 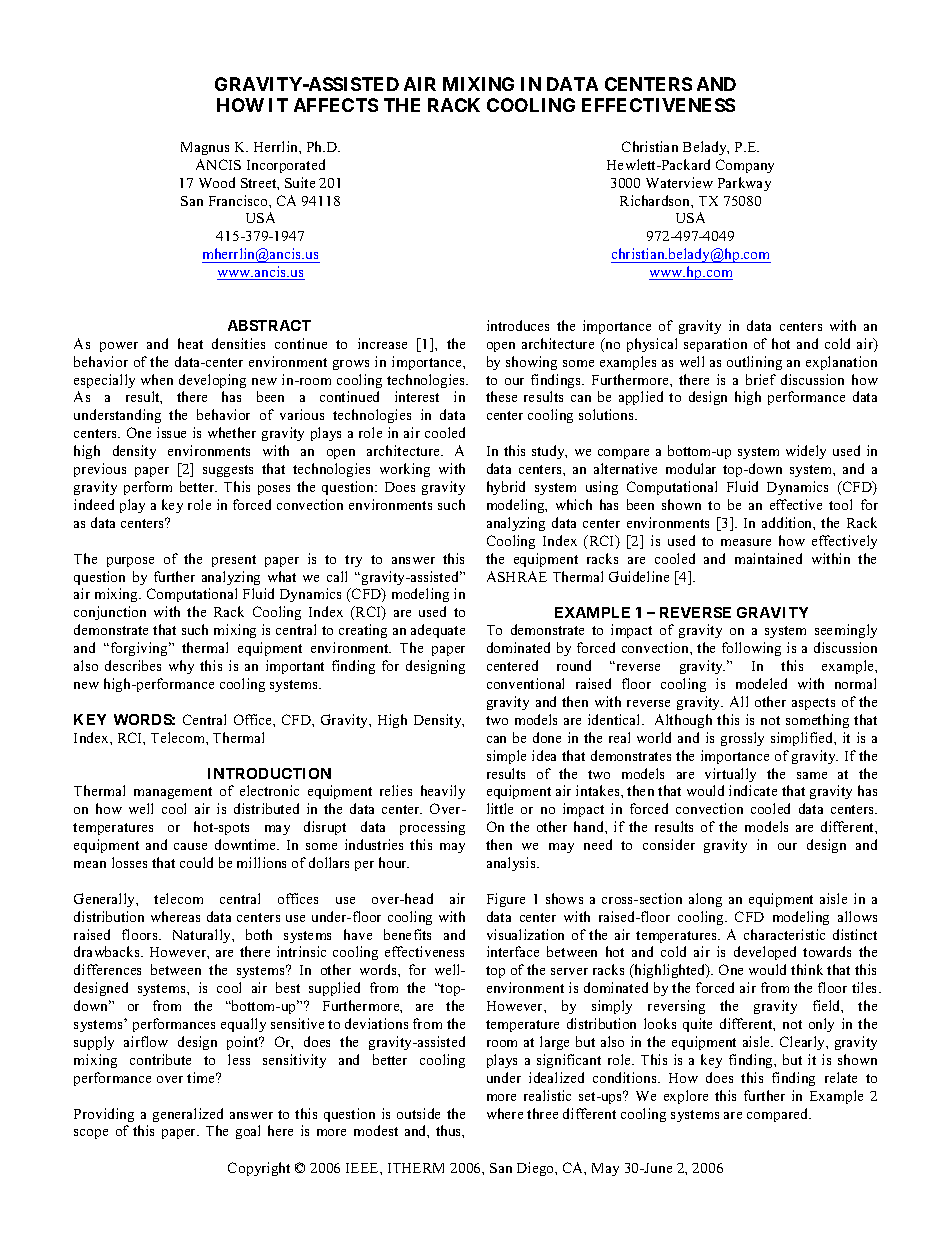 What do you see at coordinates (157, 379) in the screenshot?
I see `when` at bounding box center [157, 379].
